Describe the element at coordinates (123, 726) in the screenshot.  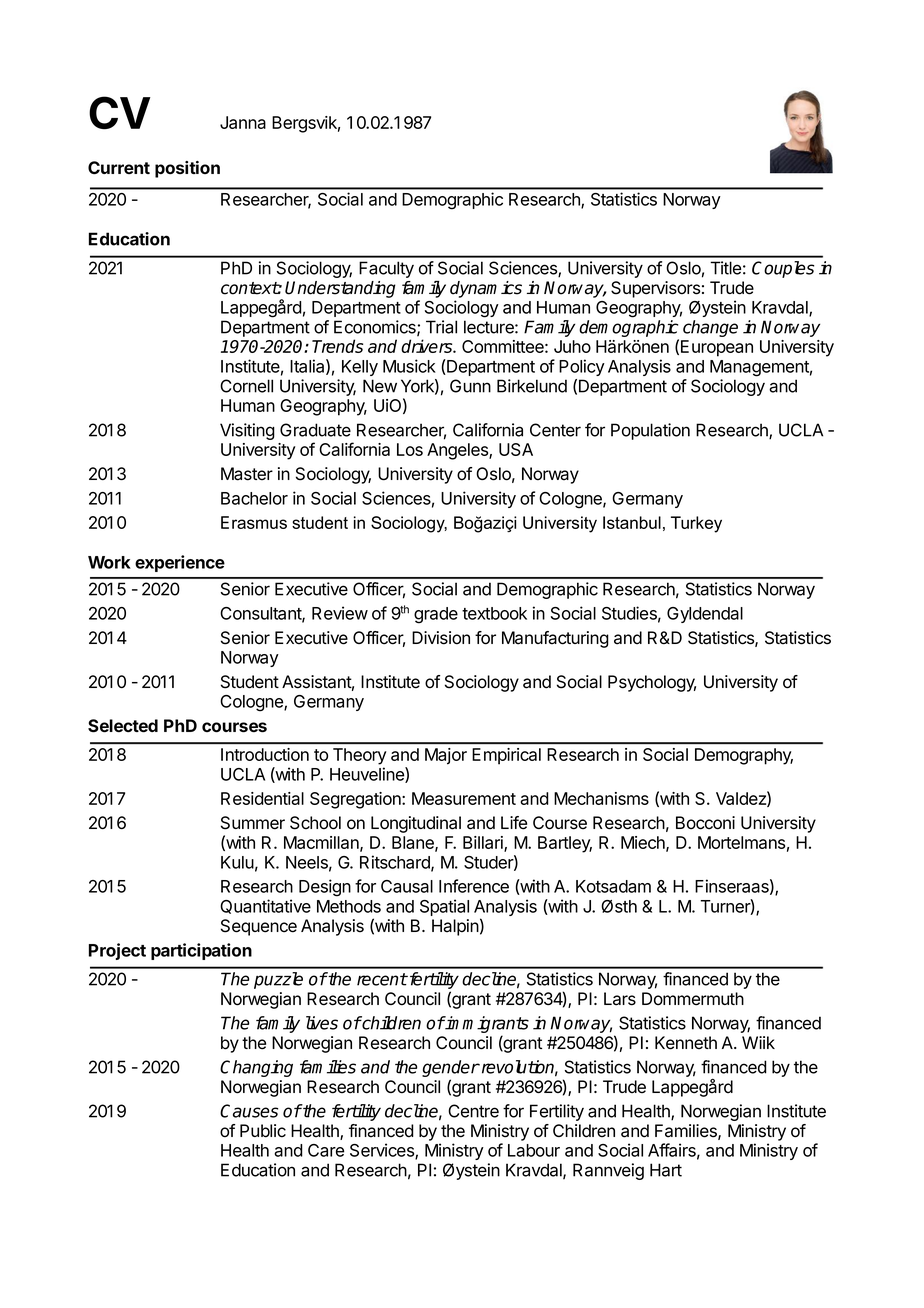
I see `Selected` at that location.
